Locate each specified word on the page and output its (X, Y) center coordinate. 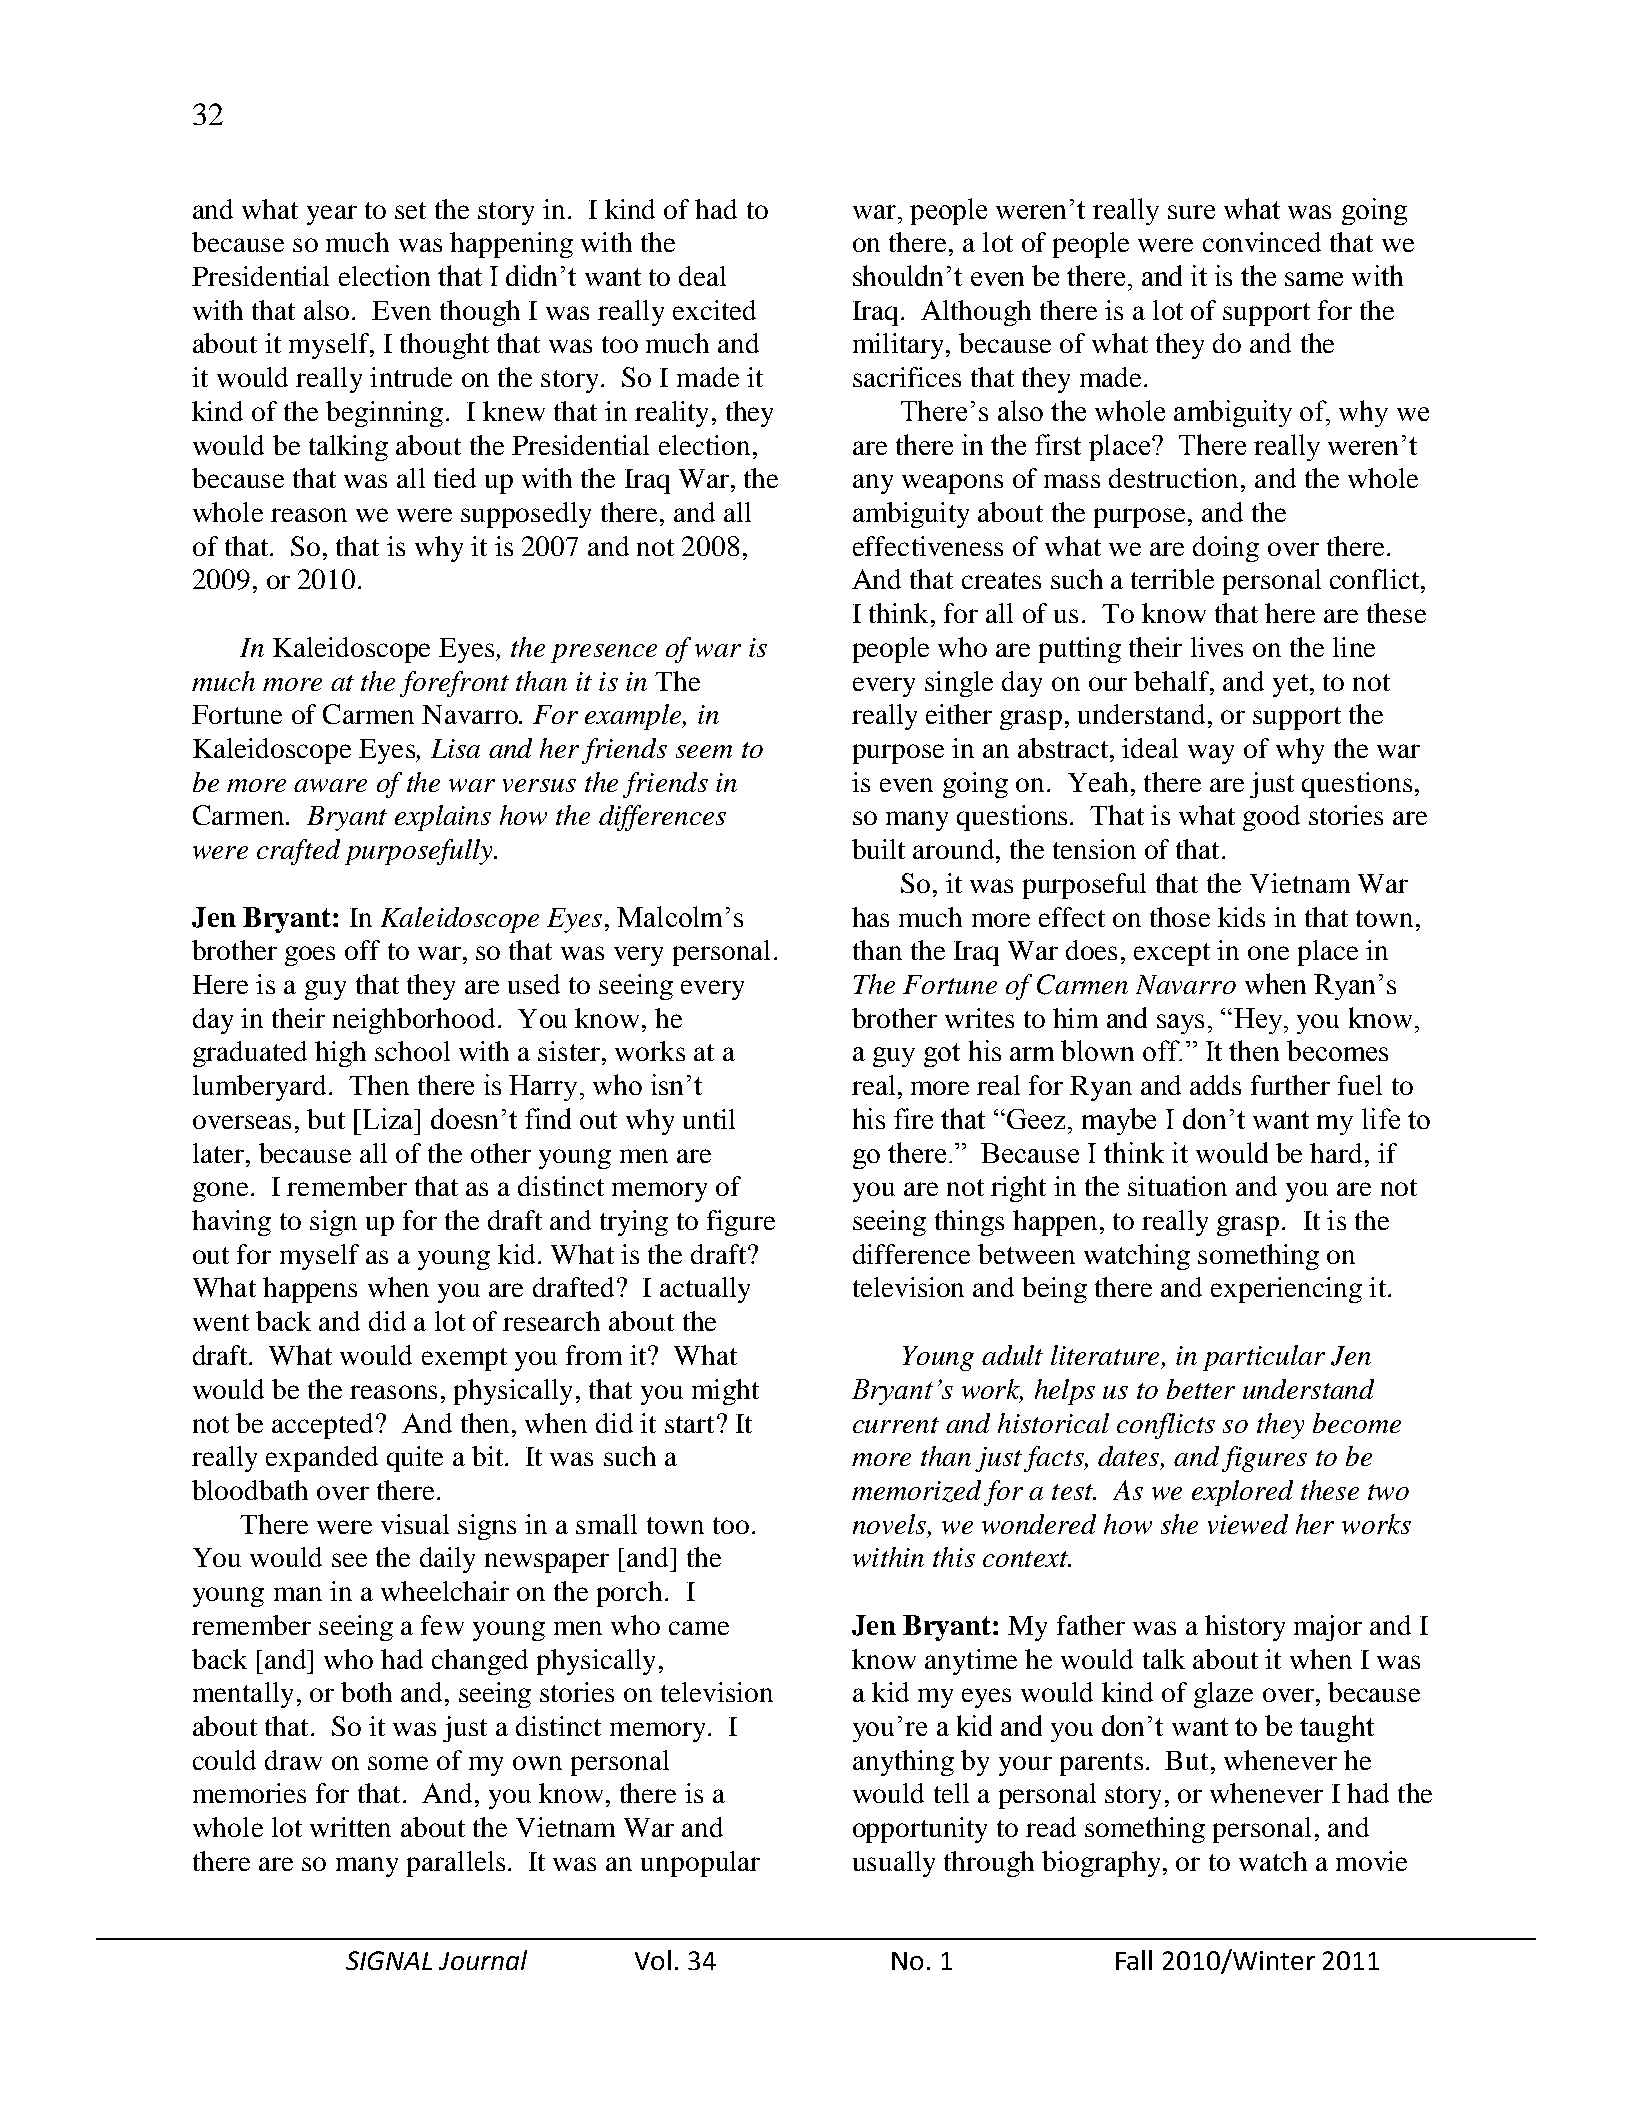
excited (714, 310)
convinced (1262, 242)
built (878, 849)
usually (894, 1864)
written (350, 1827)
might (725, 1392)
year (332, 215)
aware (330, 785)
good (1271, 818)
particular (1264, 1358)
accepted (324, 1426)
